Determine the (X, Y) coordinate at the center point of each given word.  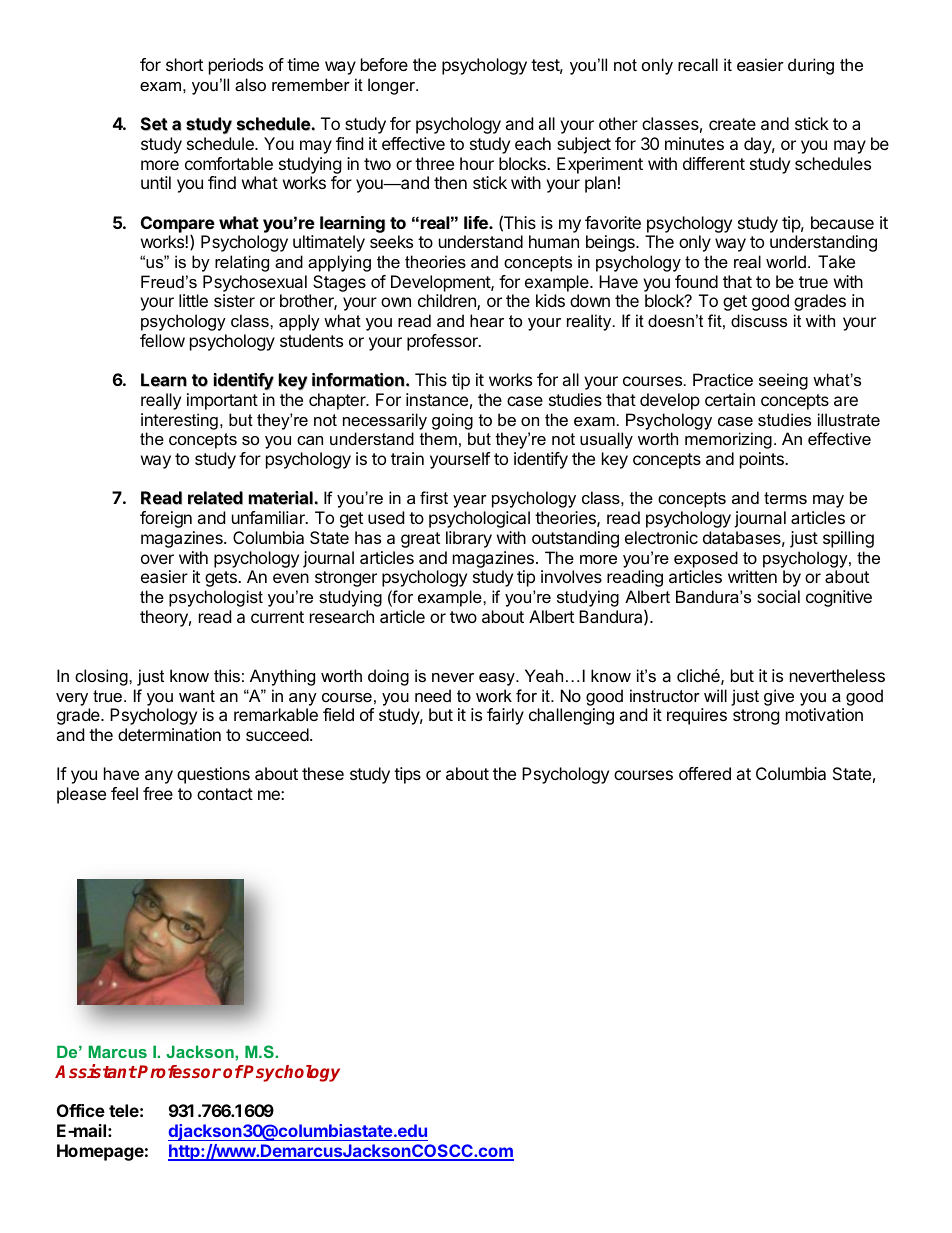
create (732, 124)
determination (169, 734)
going (452, 421)
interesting (179, 421)
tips (407, 775)
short (184, 64)
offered (705, 773)
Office (81, 1110)
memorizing (728, 440)
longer (393, 86)
